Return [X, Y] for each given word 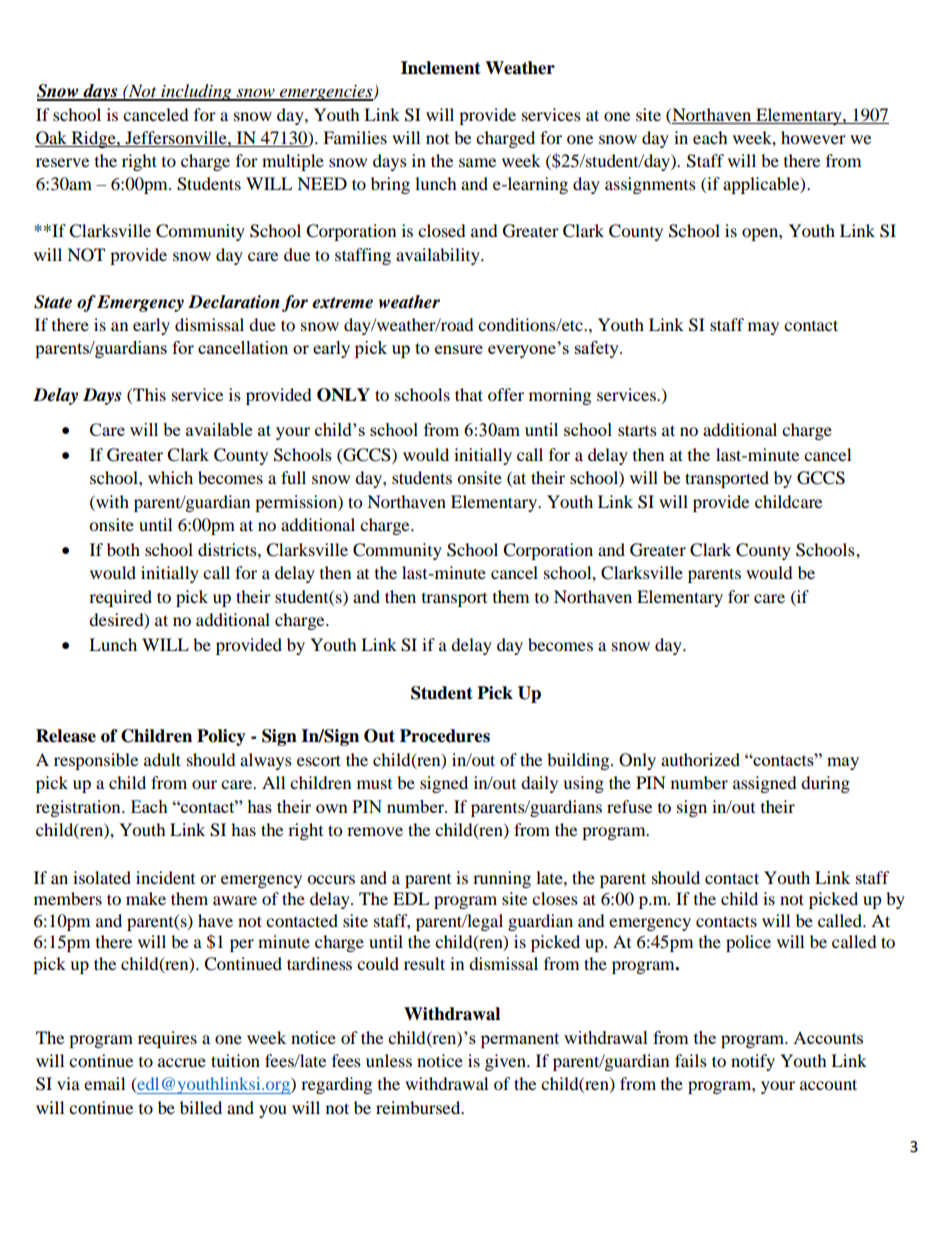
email [104, 1083]
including [196, 92]
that [469, 394]
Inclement [441, 68]
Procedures [445, 736]
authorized [700, 759]
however [813, 137]
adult [162, 759]
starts [637, 430]
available [219, 429]
